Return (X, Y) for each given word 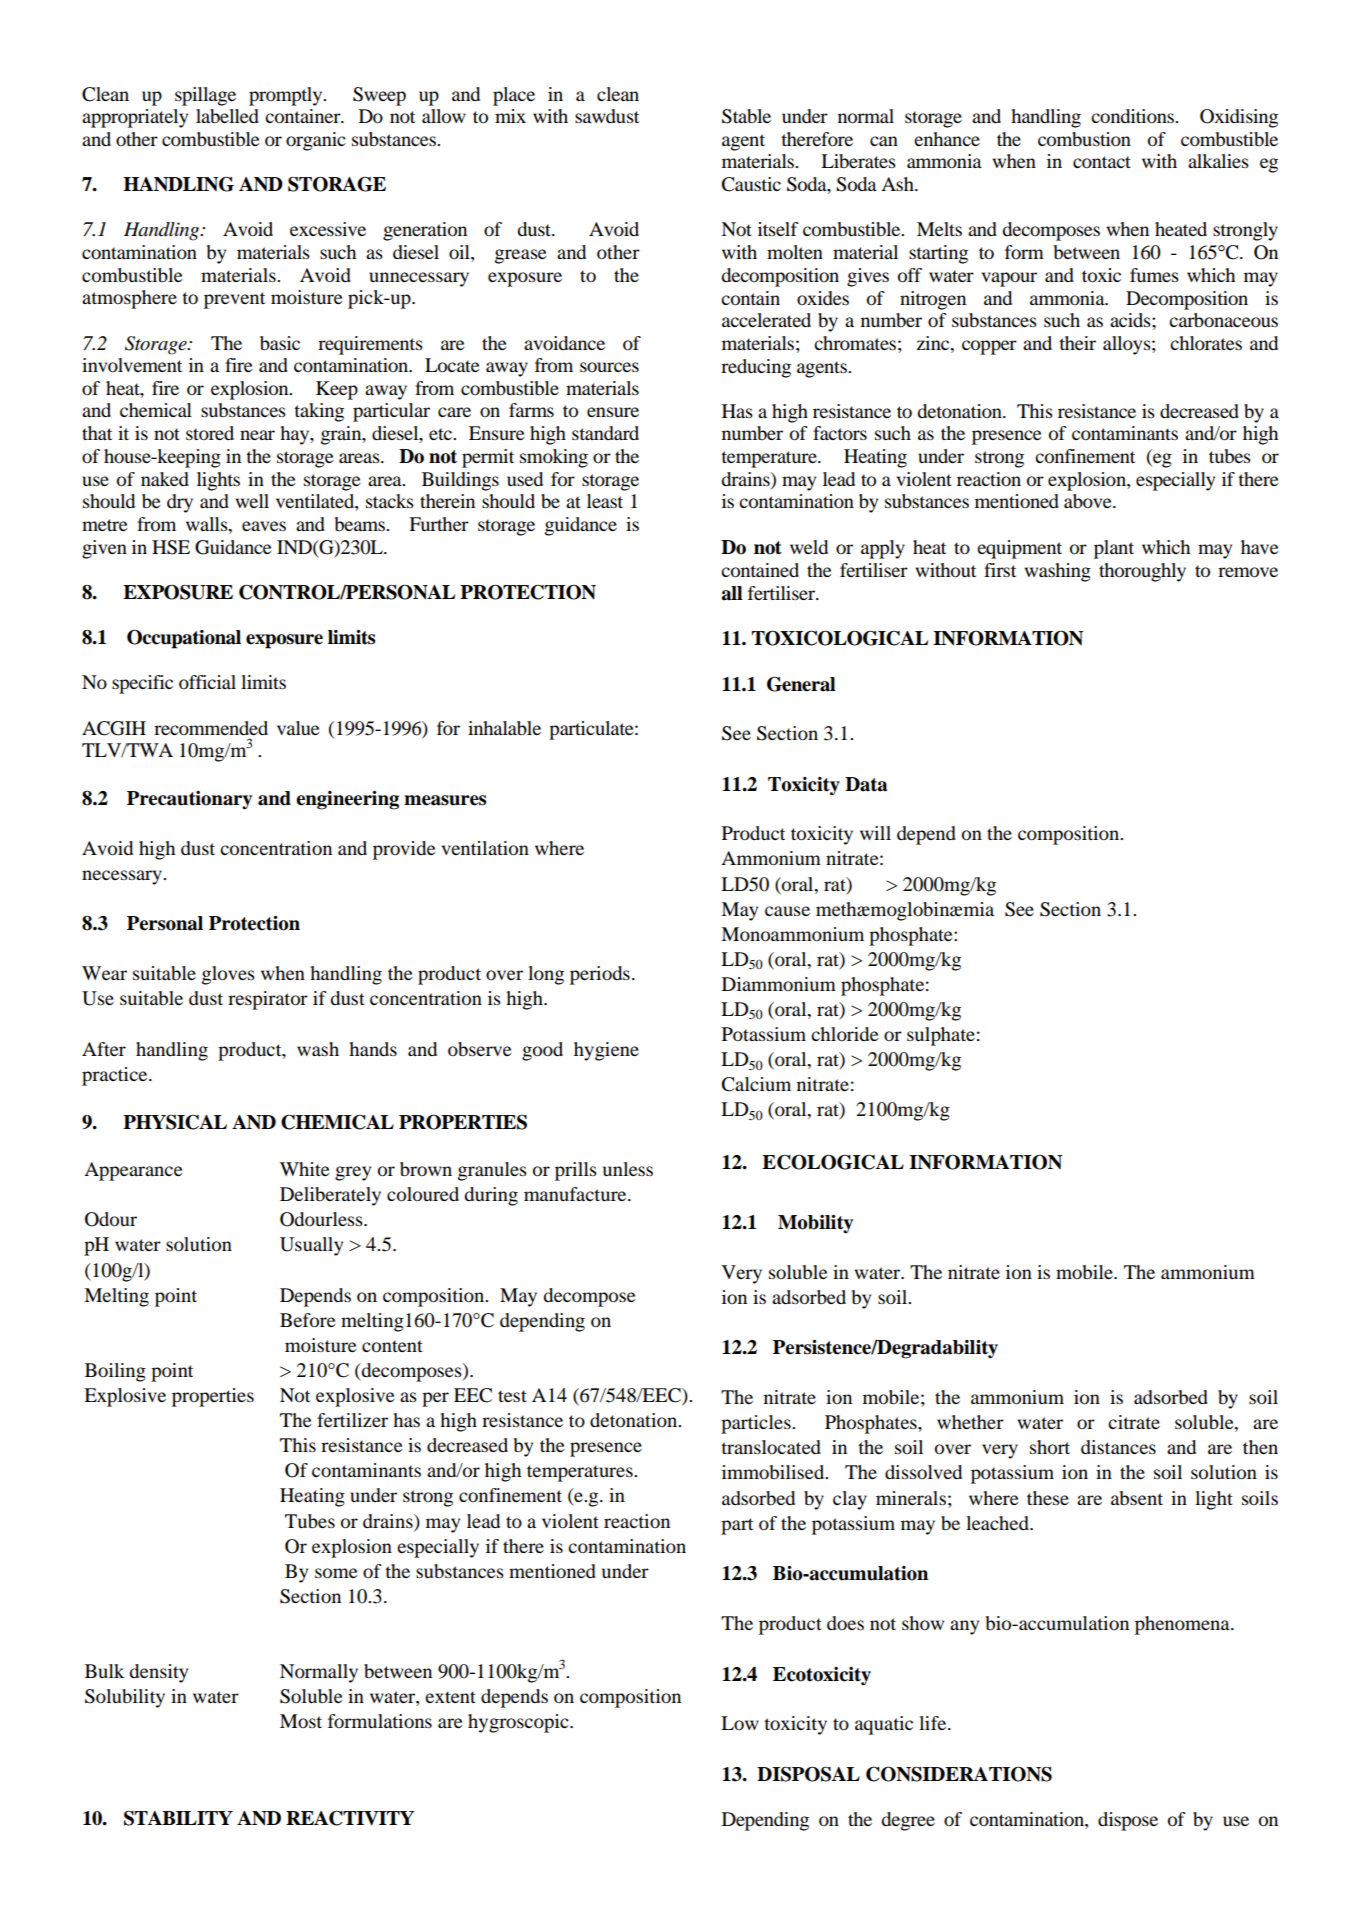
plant (1114, 549)
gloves (228, 975)
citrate (1134, 1422)
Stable (746, 116)
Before (307, 1320)
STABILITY (178, 1818)
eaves (264, 526)
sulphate (941, 1036)
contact (1102, 162)
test (512, 1396)
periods (600, 975)
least (605, 501)
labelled (227, 116)
